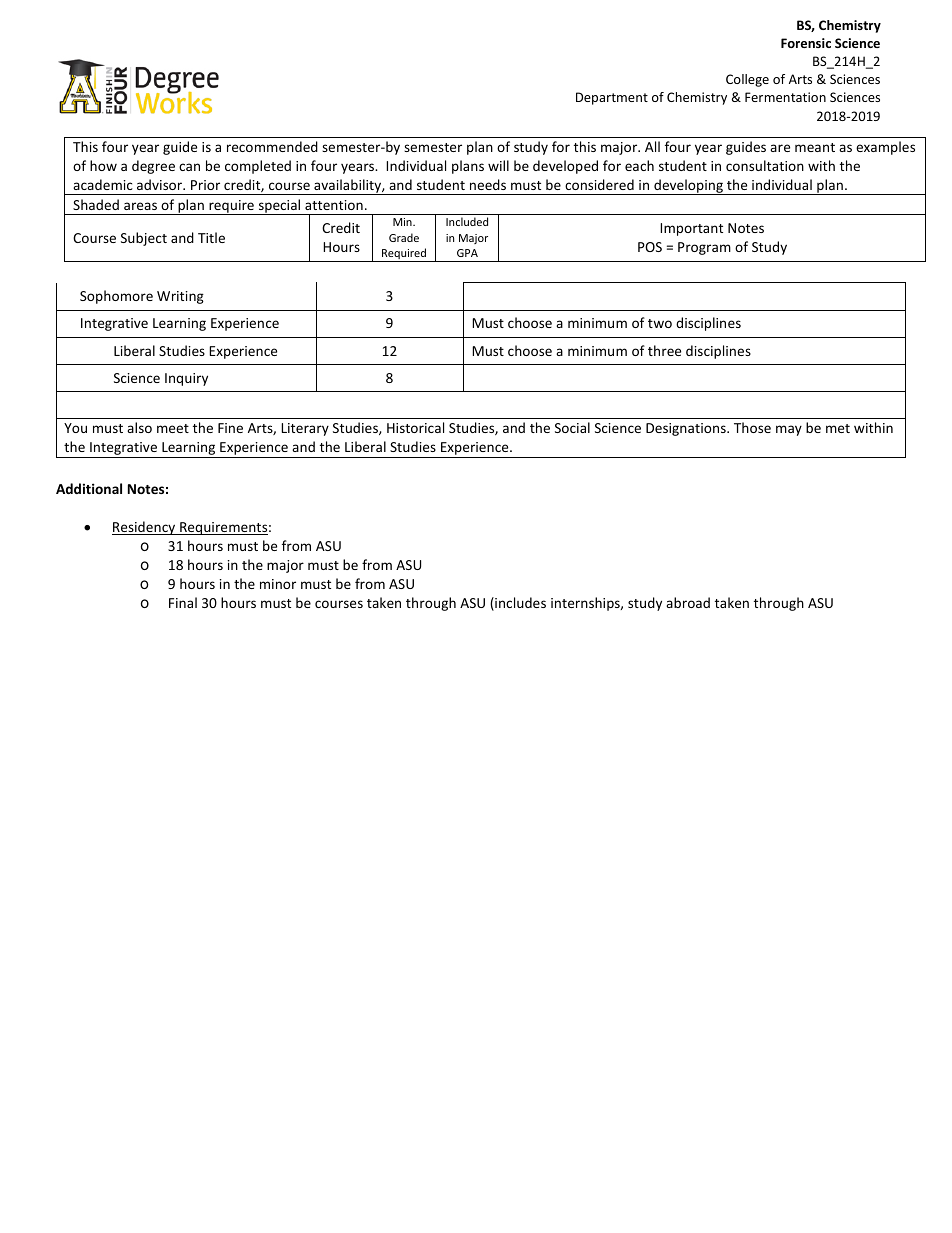  Describe the element at coordinates (272, 146) in the image. I see `recommended` at that location.
